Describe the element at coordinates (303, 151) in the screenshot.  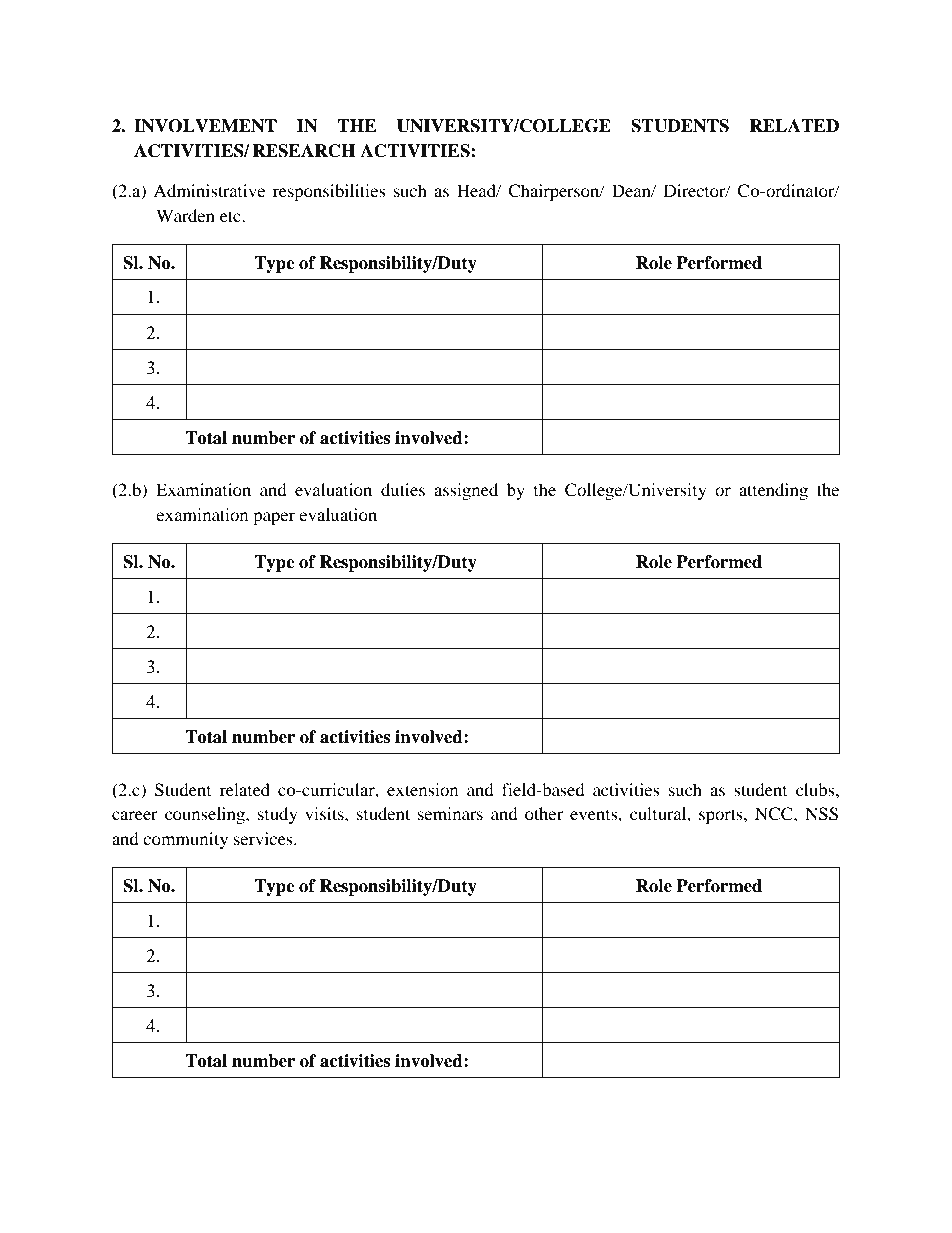
I see `RESEARCH` at that location.
